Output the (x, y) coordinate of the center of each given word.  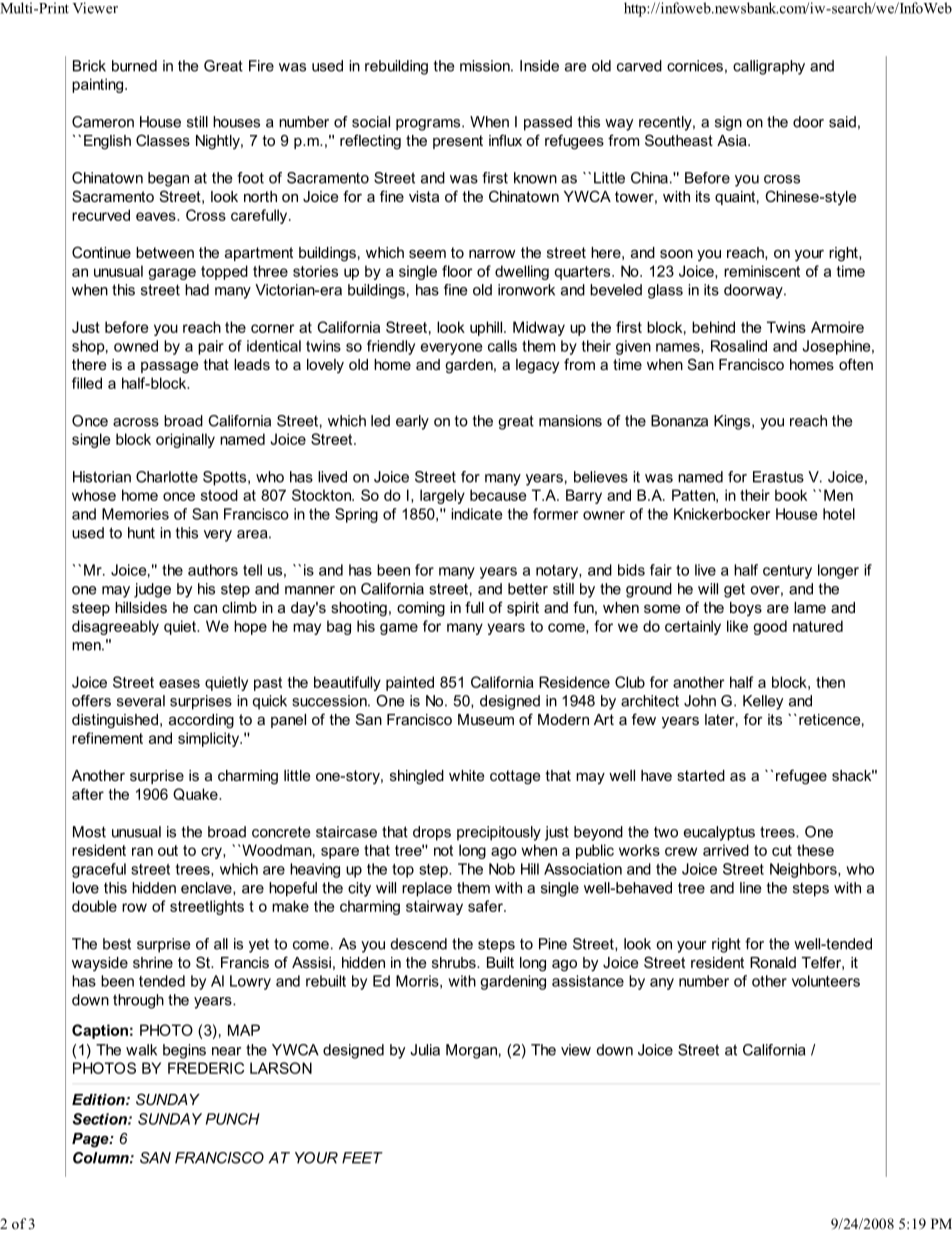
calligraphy (769, 67)
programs (429, 125)
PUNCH (233, 1119)
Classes (163, 140)
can (205, 608)
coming (421, 609)
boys (746, 609)
